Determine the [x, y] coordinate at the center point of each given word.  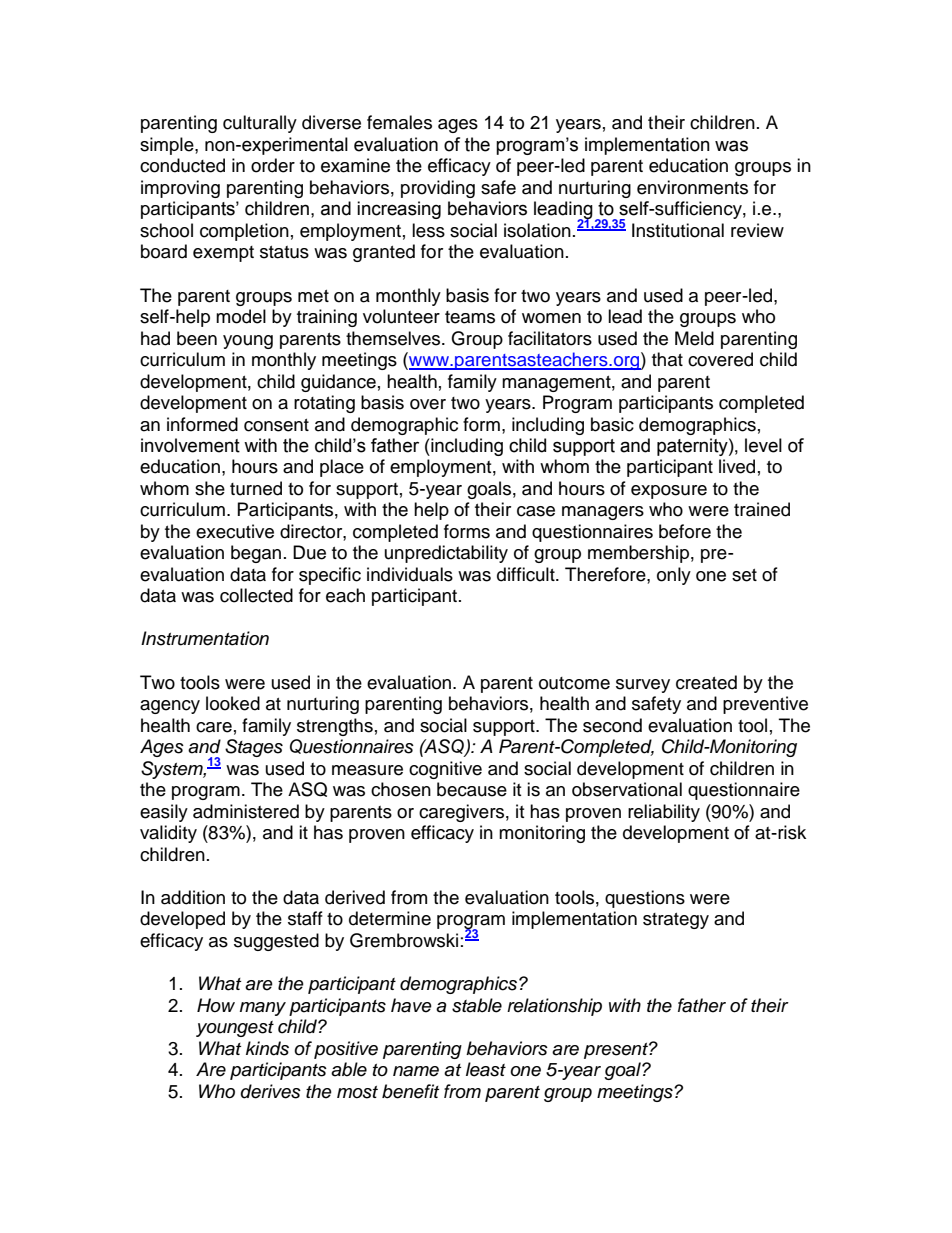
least [486, 1069]
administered [246, 811]
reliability [664, 813]
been [197, 338]
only [674, 576]
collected [256, 595]
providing [438, 189]
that [667, 359]
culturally [260, 124]
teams [470, 317]
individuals [410, 574]
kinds [267, 1048]
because [472, 789]
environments [692, 187]
